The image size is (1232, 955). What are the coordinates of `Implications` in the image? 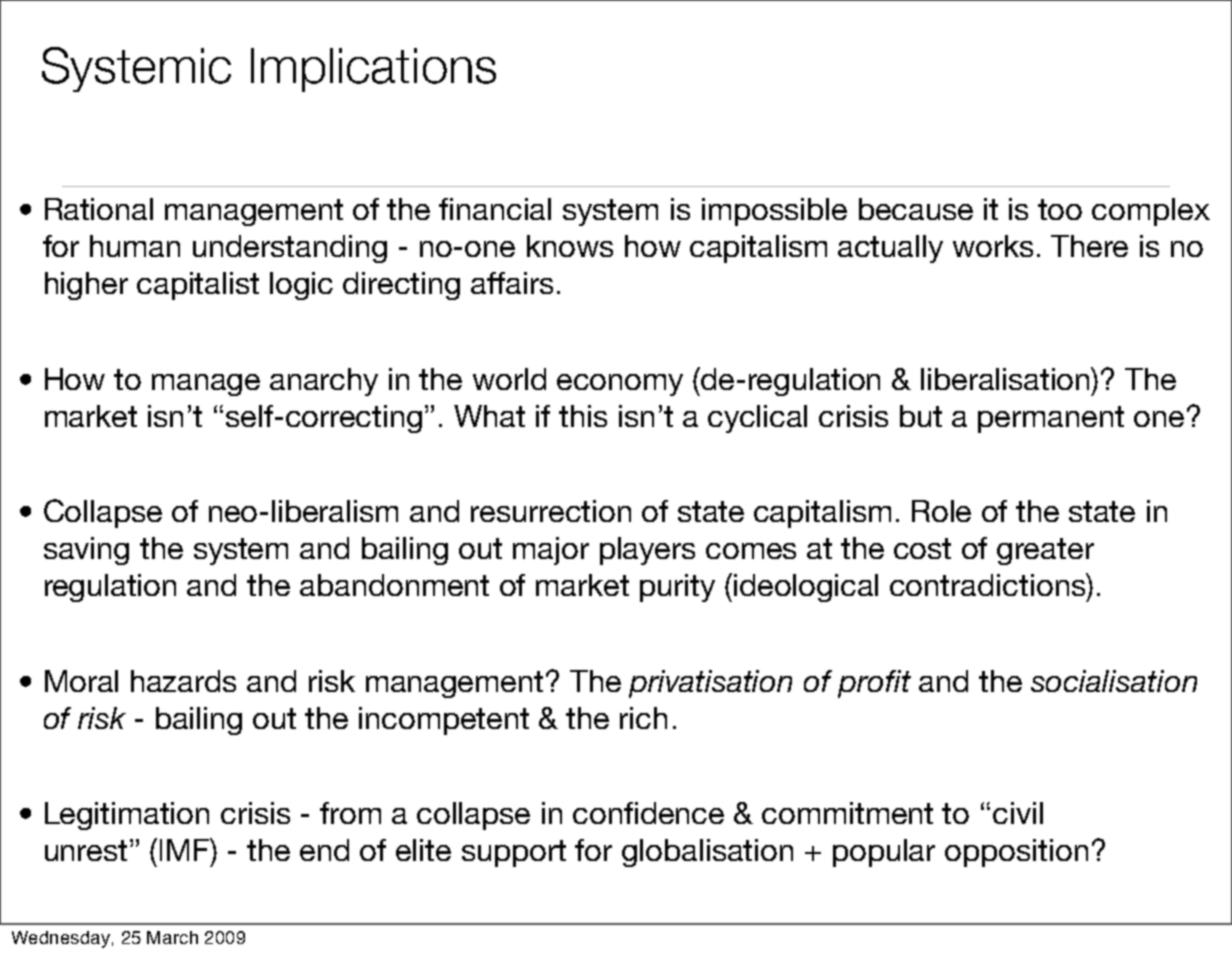 It's located at (373, 70).
